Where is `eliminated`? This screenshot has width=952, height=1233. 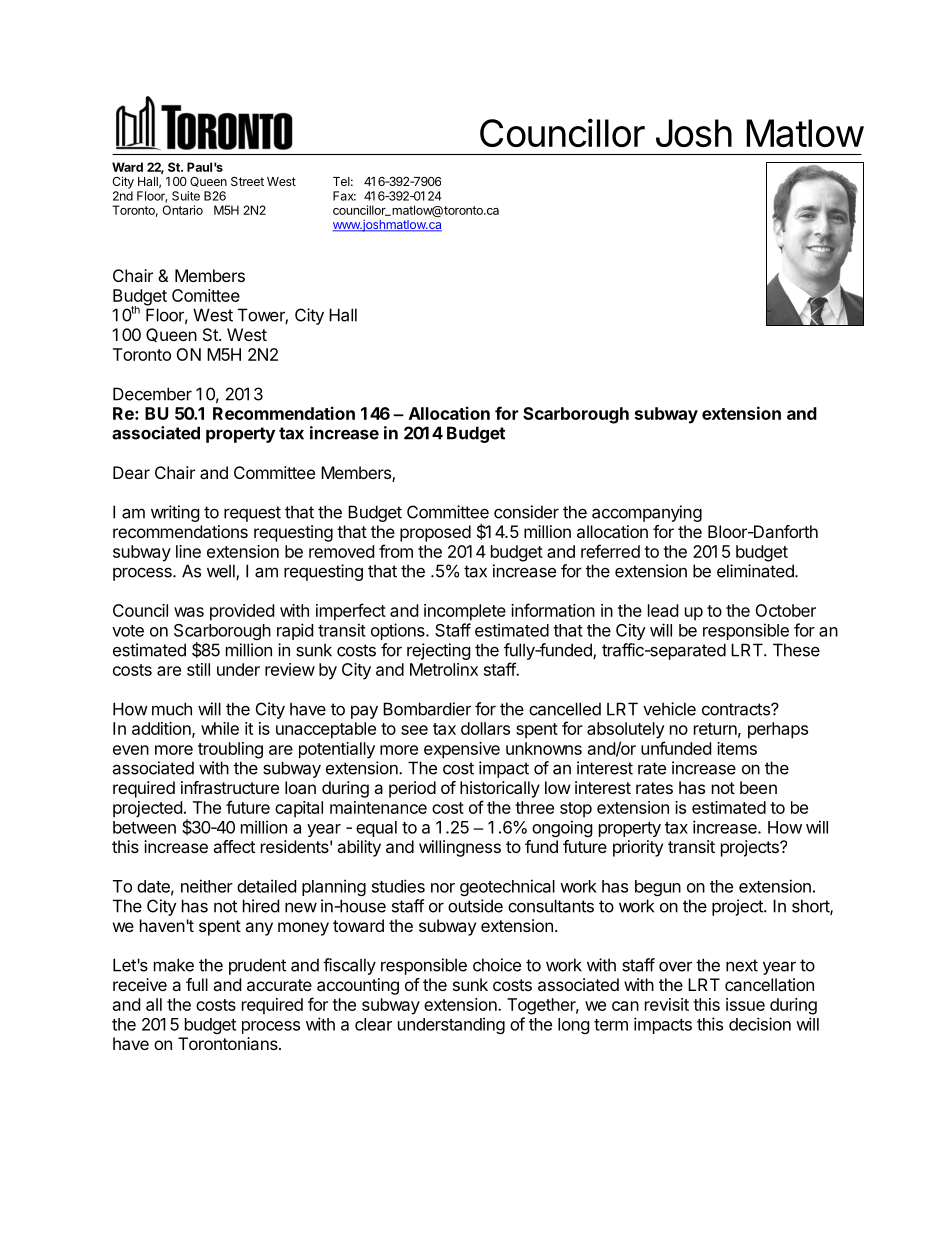
eliminated is located at coordinates (756, 571).
